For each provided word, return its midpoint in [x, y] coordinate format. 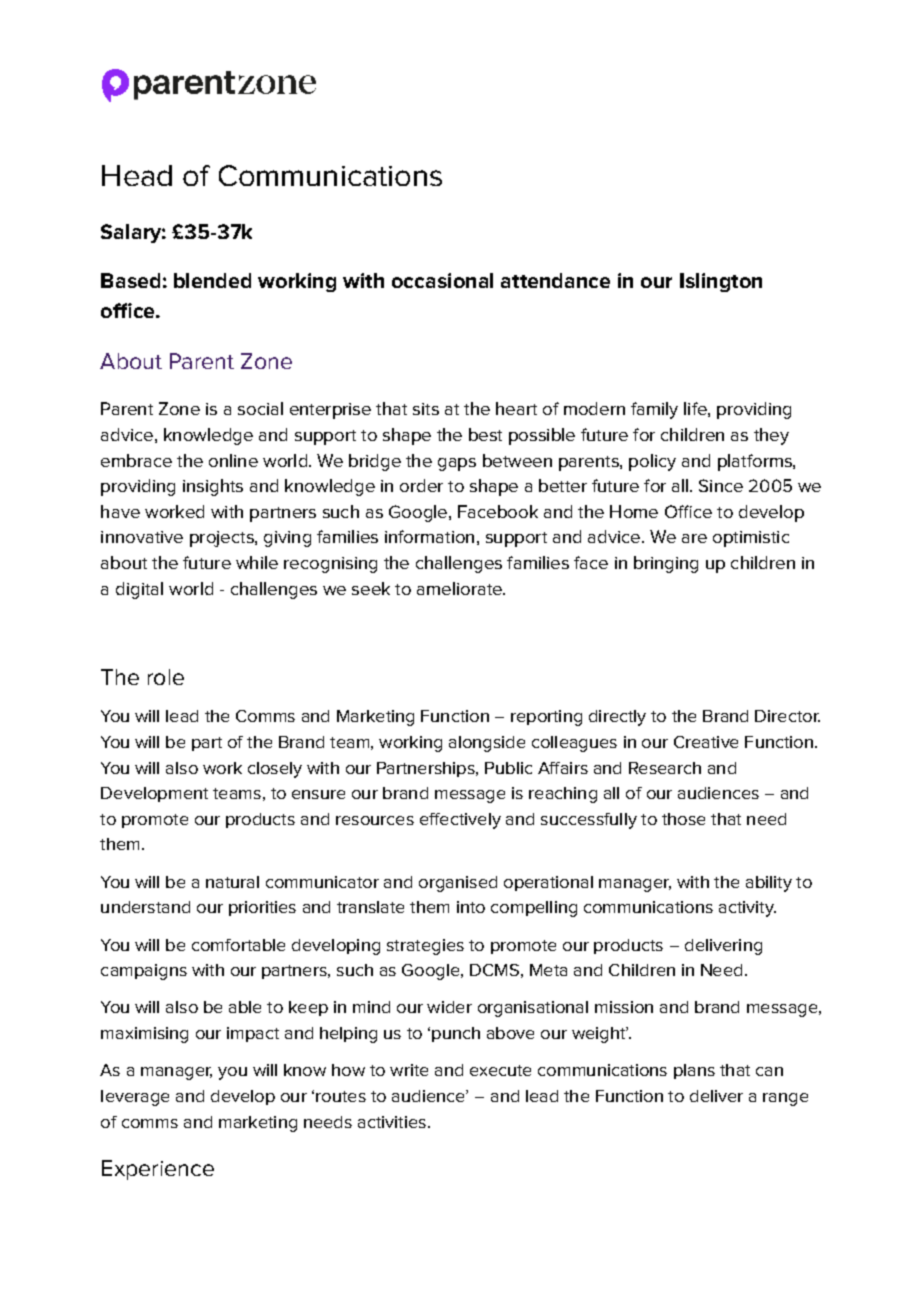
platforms [756, 462]
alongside [487, 744]
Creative [706, 742]
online [233, 460]
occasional [442, 280]
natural [232, 882]
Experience [158, 1170]
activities [392, 1122]
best [485, 434]
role [166, 677]
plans [694, 1071]
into [471, 907]
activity [747, 909]
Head [137, 175]
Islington [721, 282]
